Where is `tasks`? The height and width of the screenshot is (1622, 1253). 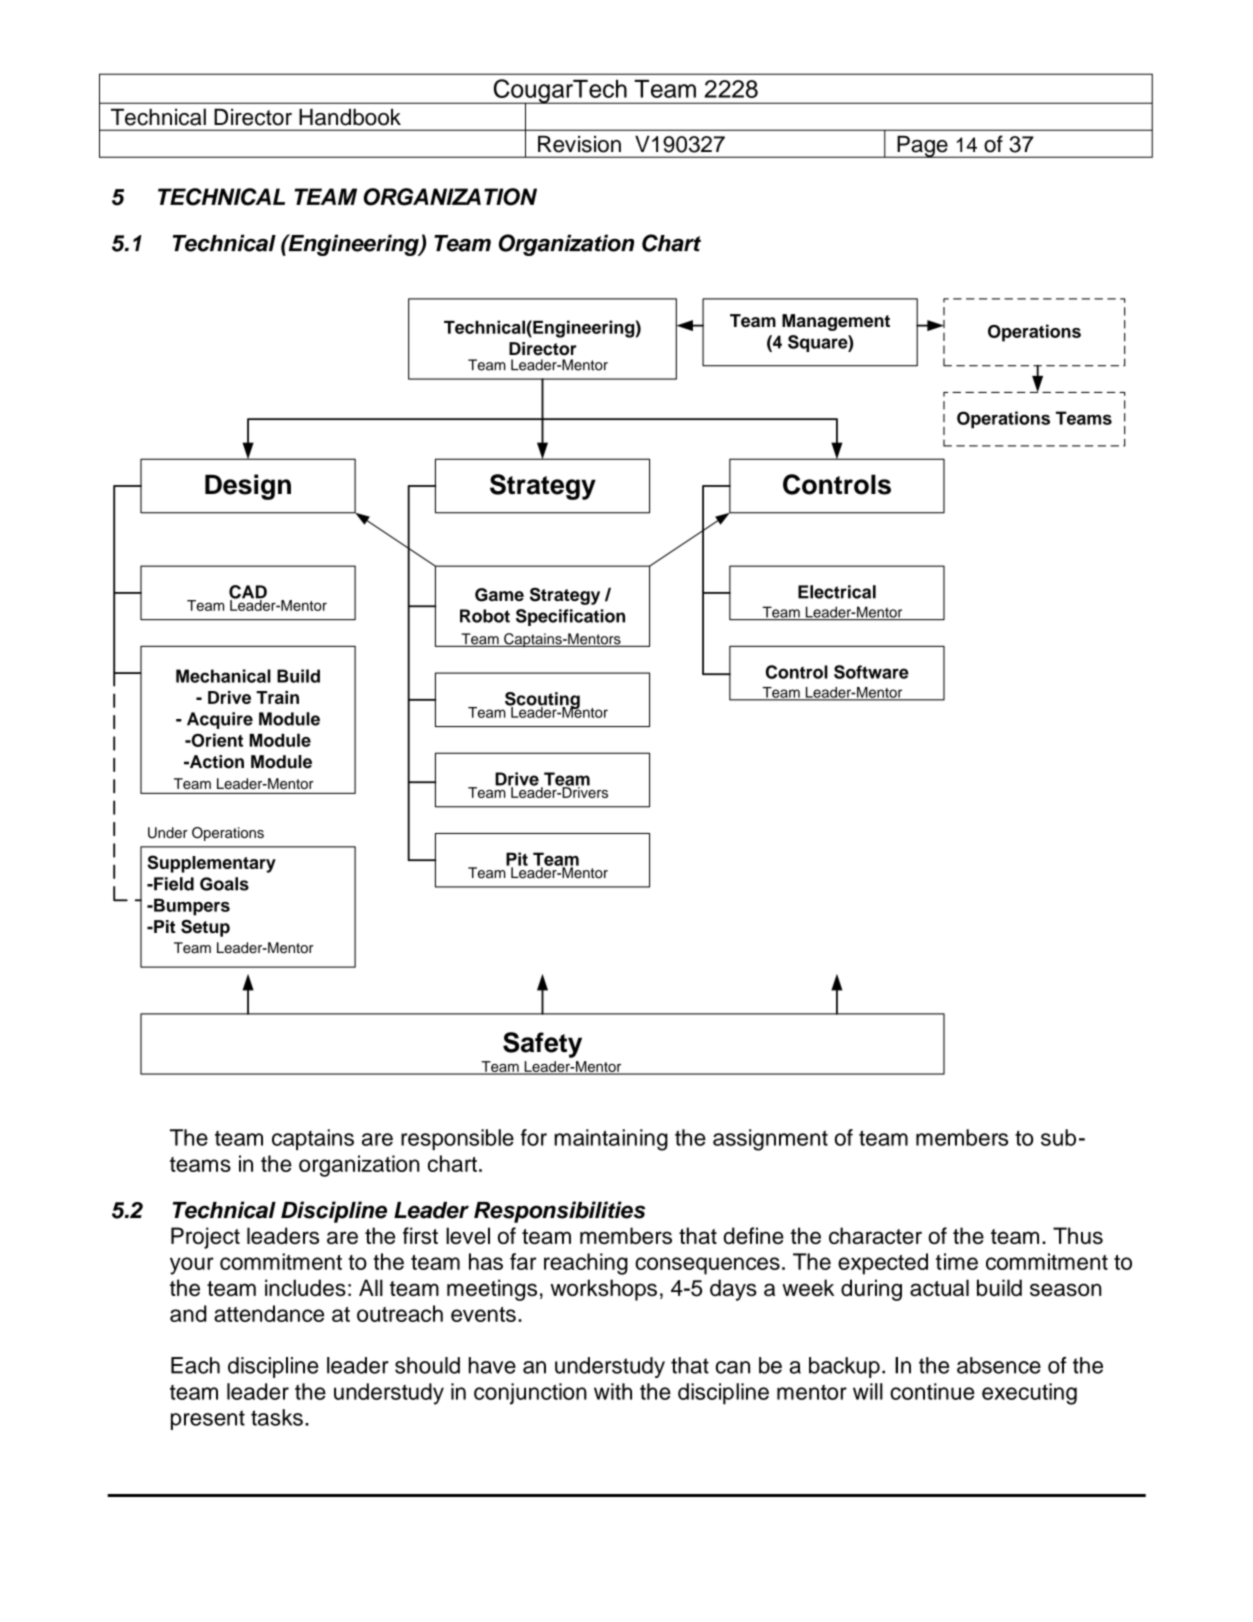 tasks is located at coordinates (277, 1417).
